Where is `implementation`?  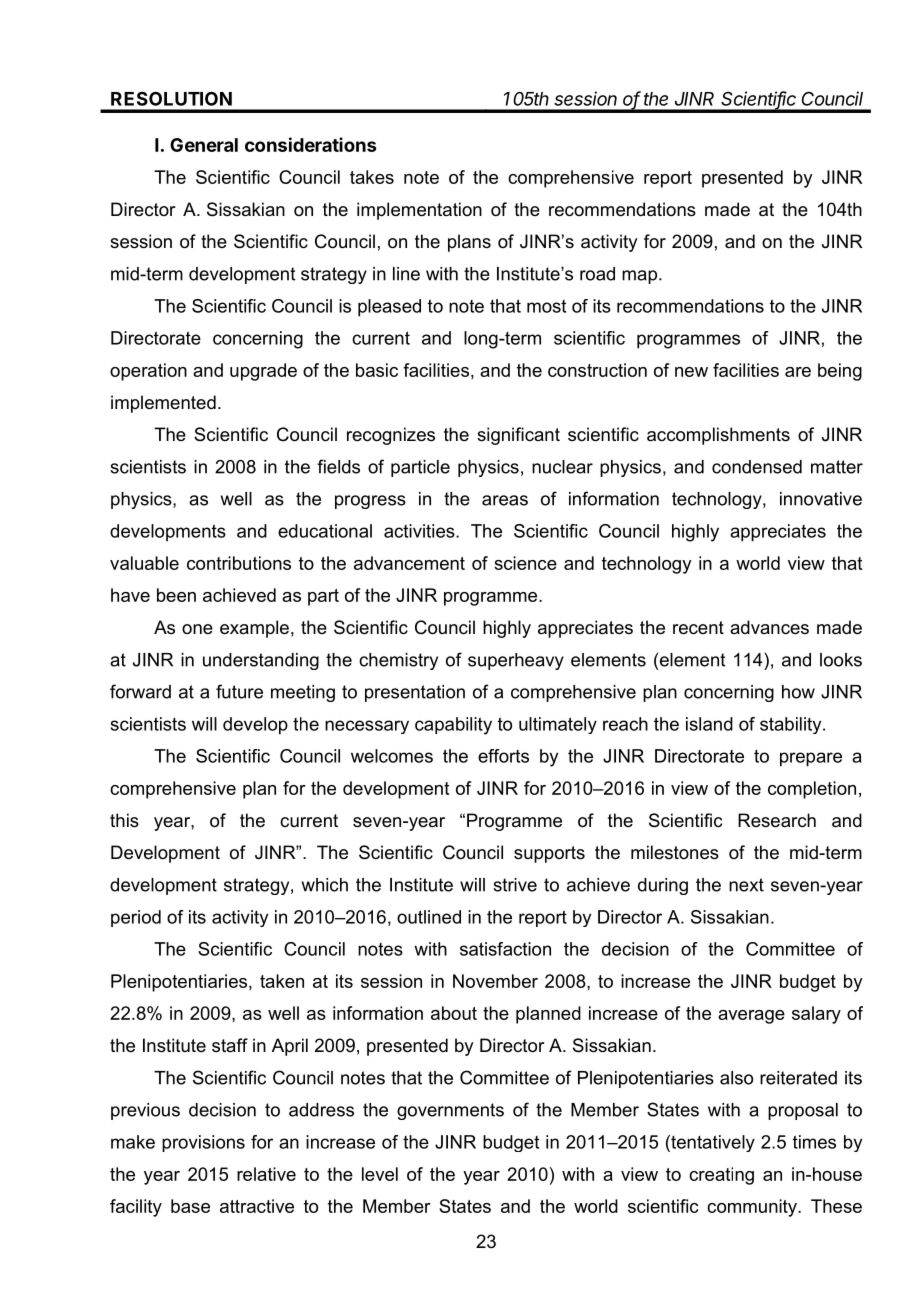 implementation is located at coordinates (419, 211).
